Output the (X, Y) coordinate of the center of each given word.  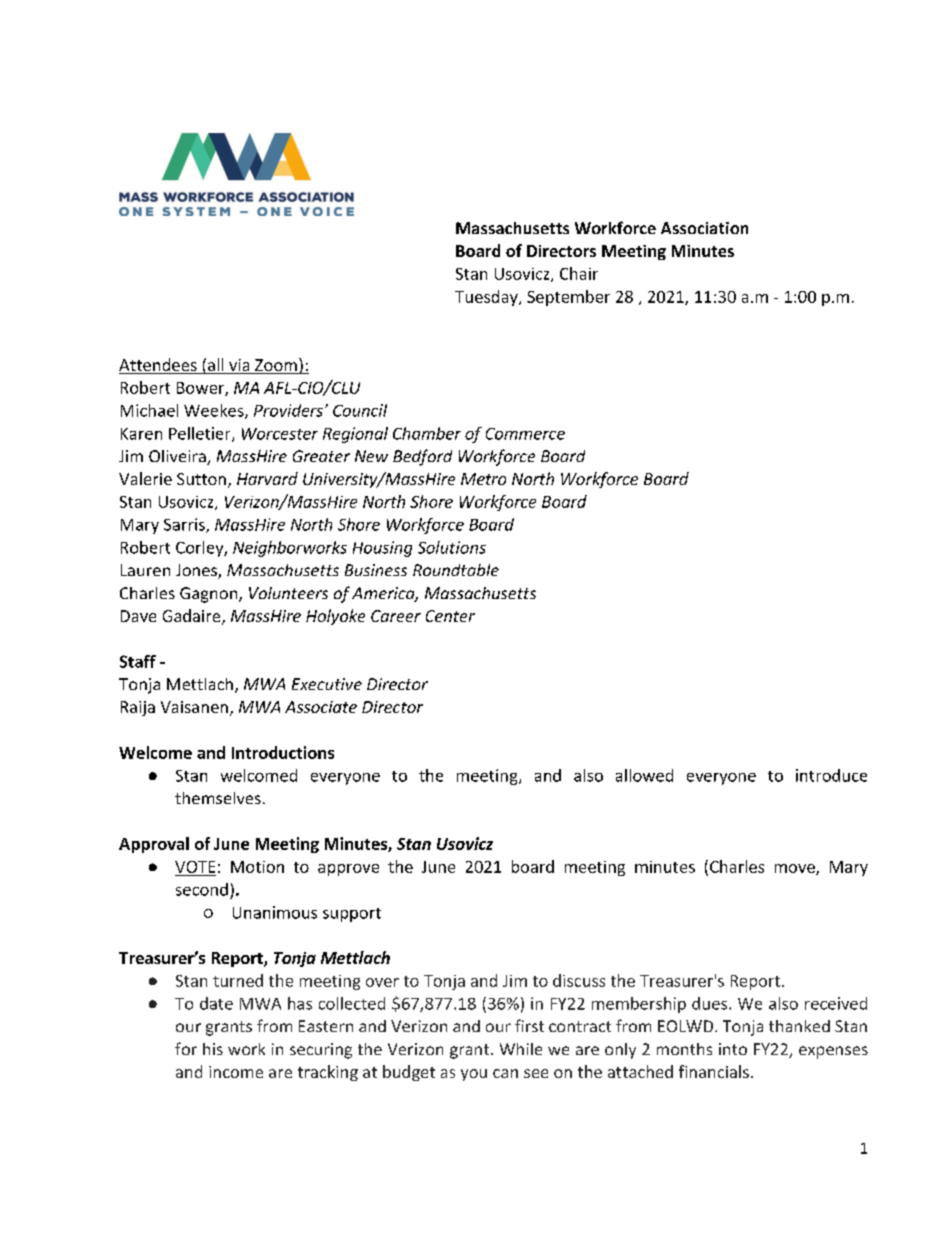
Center (450, 616)
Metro (483, 479)
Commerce (525, 434)
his (213, 1049)
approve (348, 870)
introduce (831, 775)
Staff (138, 661)
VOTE (195, 867)
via (239, 366)
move (796, 869)
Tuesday (487, 298)
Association (704, 228)
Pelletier (201, 434)
